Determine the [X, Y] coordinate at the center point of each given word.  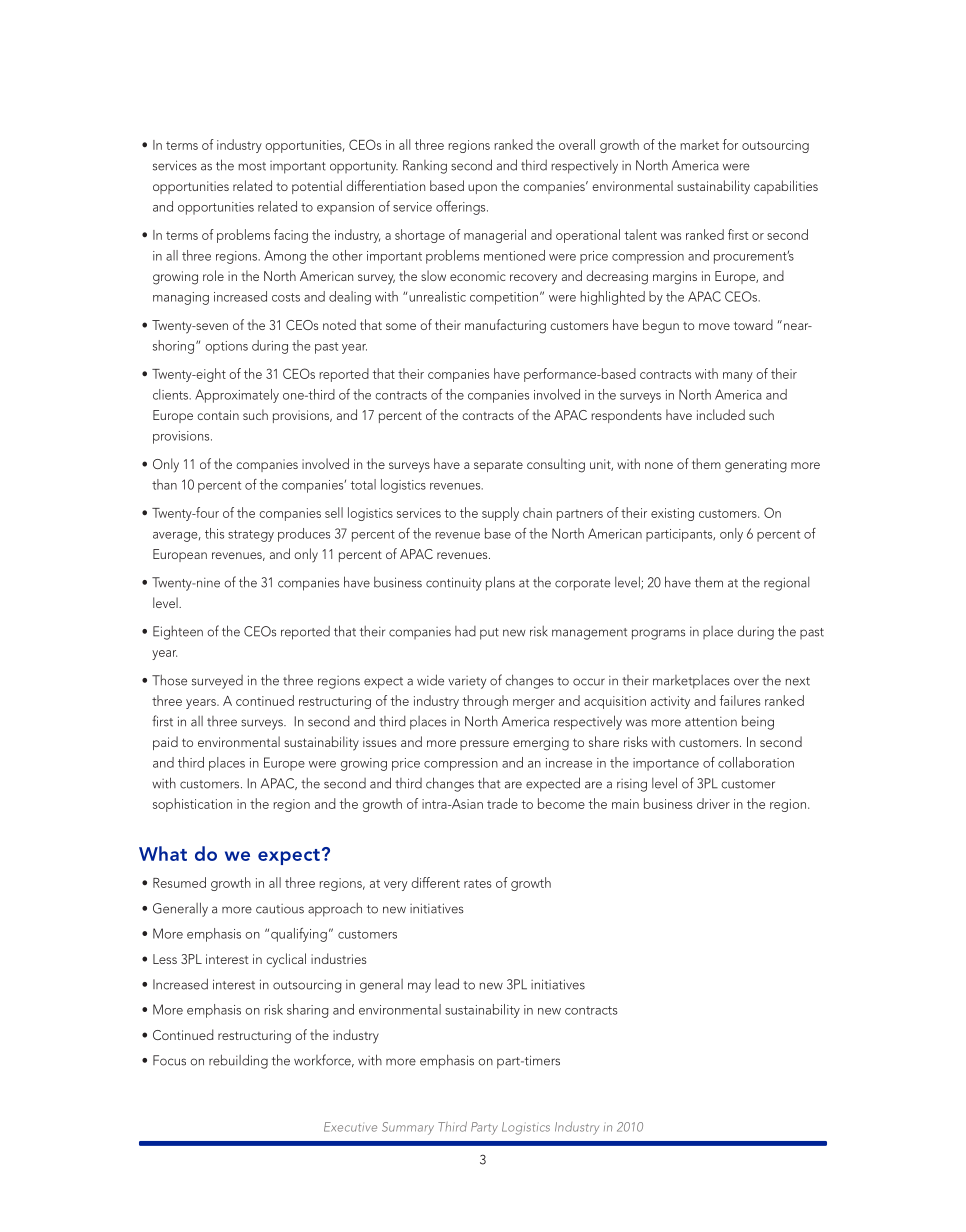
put [489, 634]
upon [482, 189]
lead [447, 984]
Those [169, 680]
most [252, 166]
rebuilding [238, 1061]
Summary [408, 1128]
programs [658, 634]
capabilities [786, 187]
